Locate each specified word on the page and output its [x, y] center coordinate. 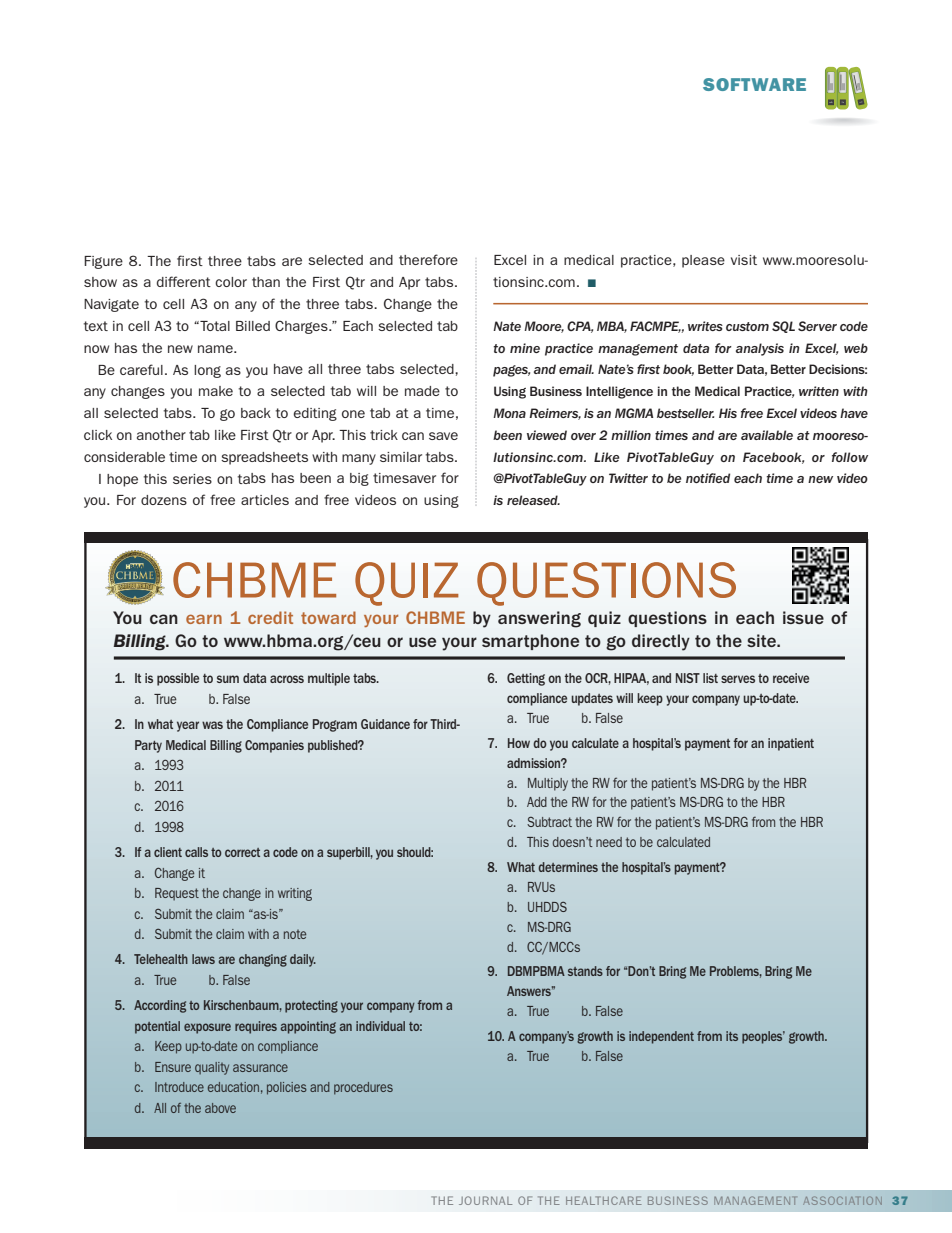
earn [204, 619]
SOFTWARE [754, 84]
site [762, 640]
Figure [103, 262]
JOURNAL [486, 1200]
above [220, 1108]
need [609, 842]
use [422, 642]
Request [177, 894]
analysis [760, 349]
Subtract [549, 822]
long [207, 371]
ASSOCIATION [843, 1201]
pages [511, 371]
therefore [428, 259]
